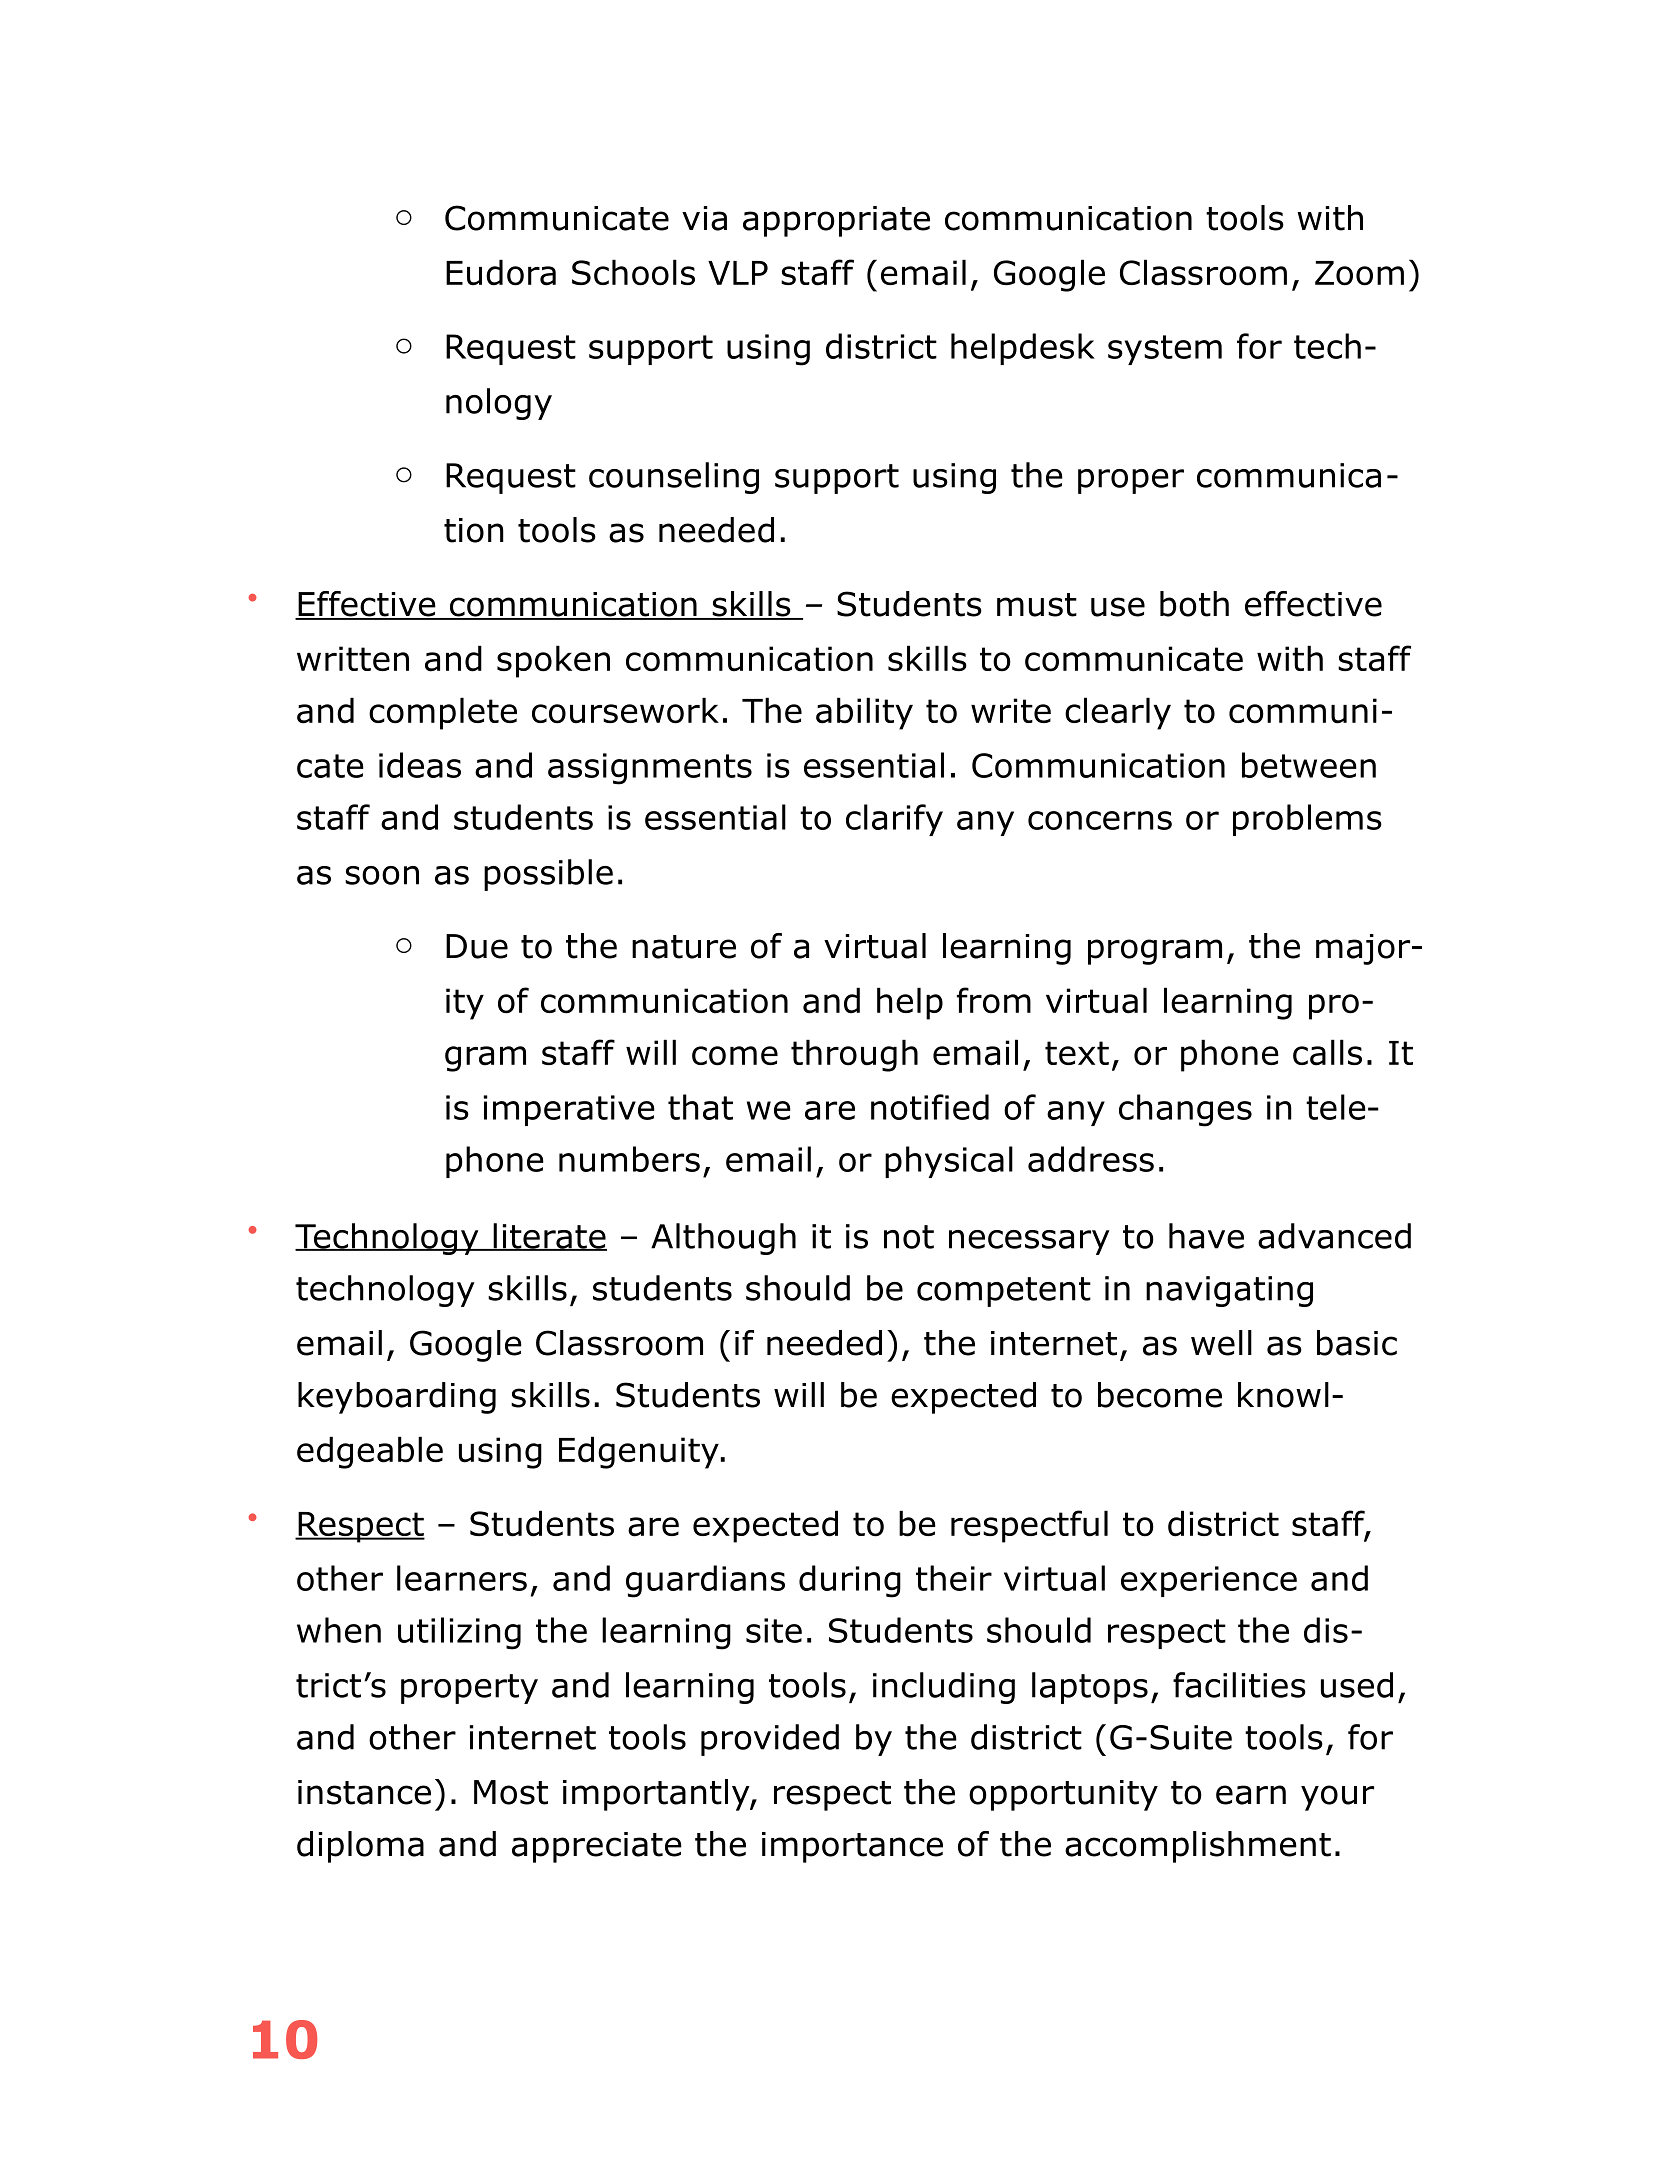  What do you see at coordinates (549, 1237) in the screenshot?
I see `literate` at bounding box center [549, 1237].
